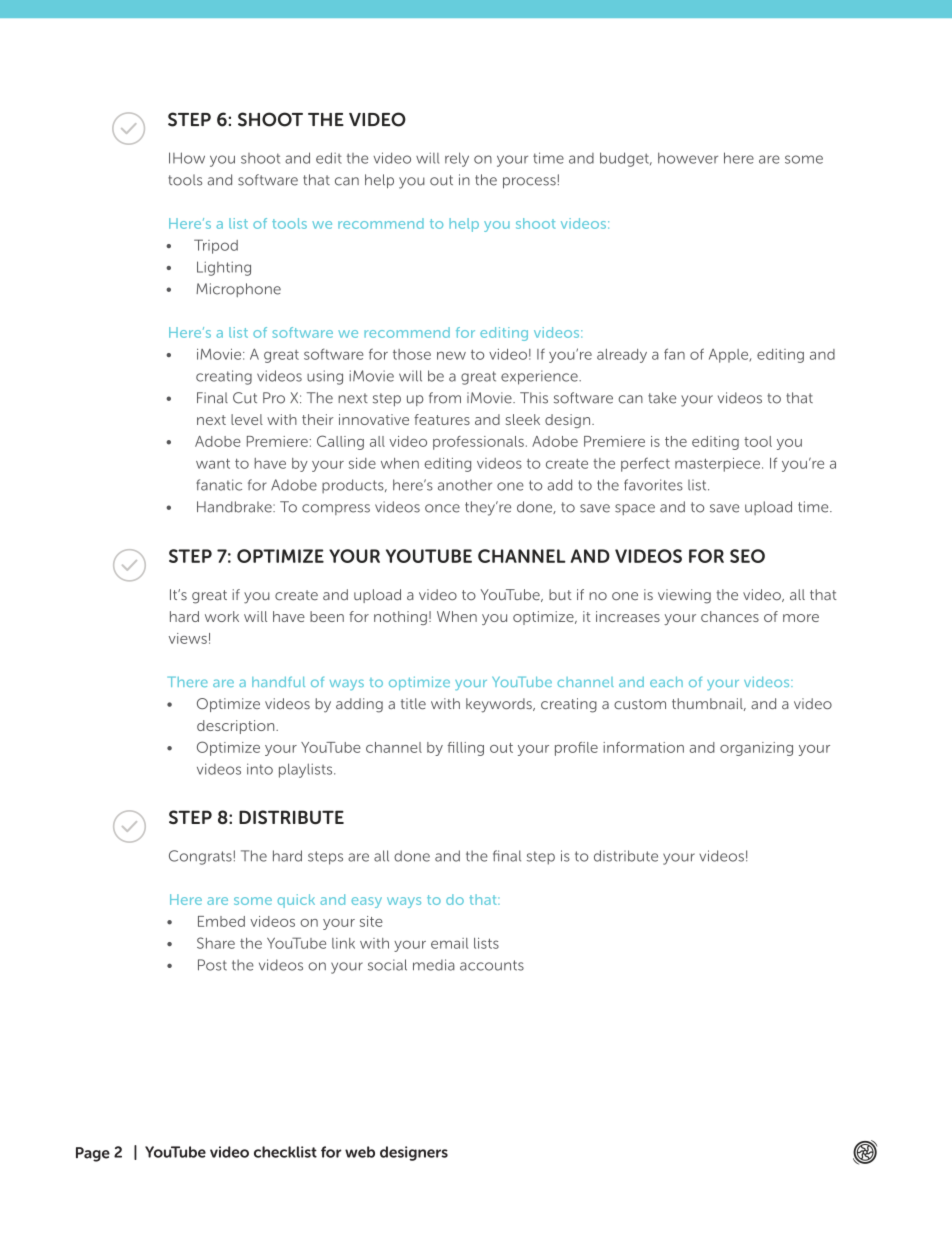 The image size is (952, 1233). Describe the element at coordinates (93, 1154) in the image. I see `Page` at that location.
